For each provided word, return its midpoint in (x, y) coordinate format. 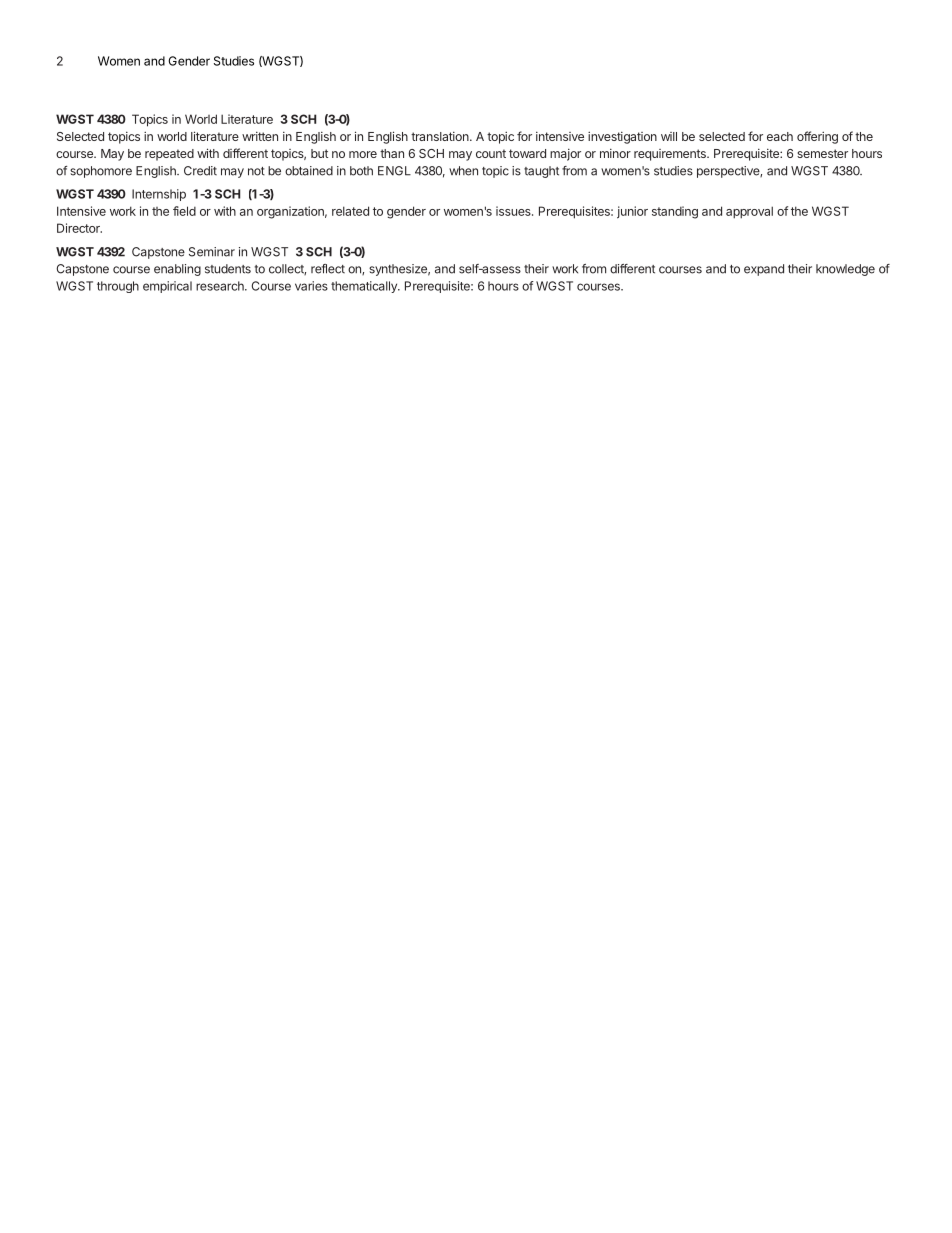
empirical (167, 287)
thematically (365, 287)
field (184, 211)
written (260, 136)
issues (514, 211)
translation (441, 136)
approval (749, 212)
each (780, 136)
